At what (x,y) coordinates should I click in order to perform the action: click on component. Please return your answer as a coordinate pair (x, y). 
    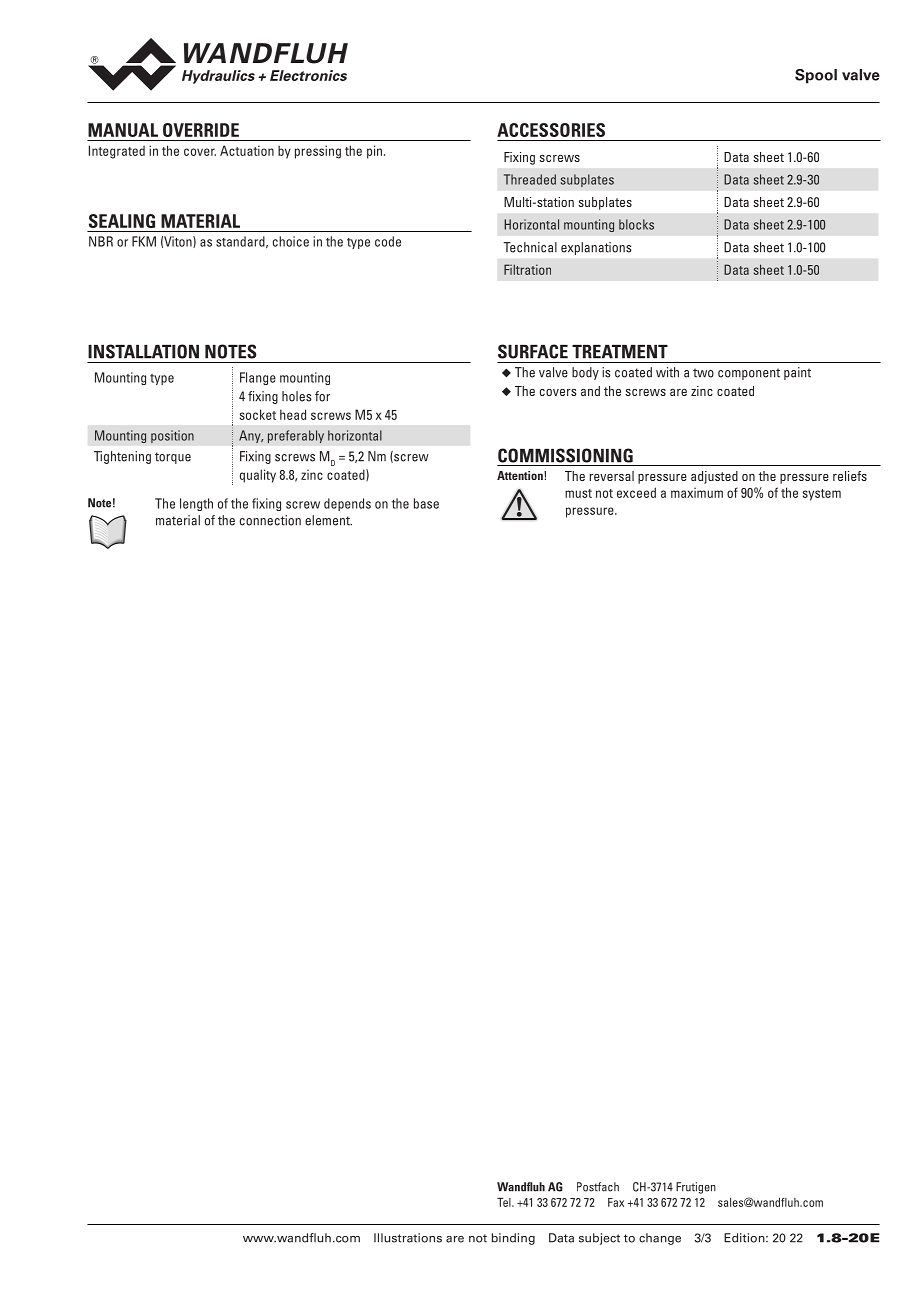
    Looking at the image, I should click on (749, 374).
